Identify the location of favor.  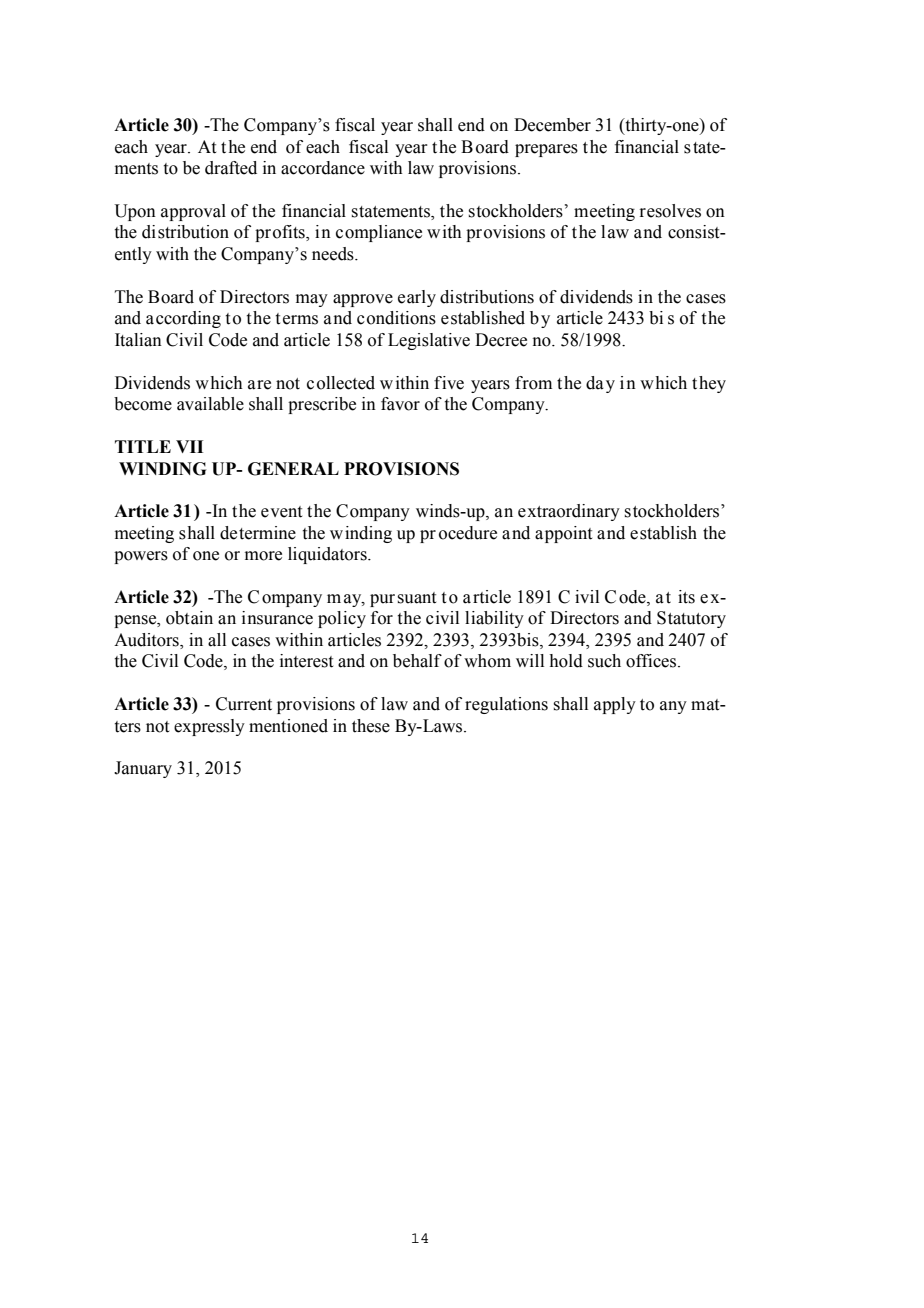
(400, 404).
